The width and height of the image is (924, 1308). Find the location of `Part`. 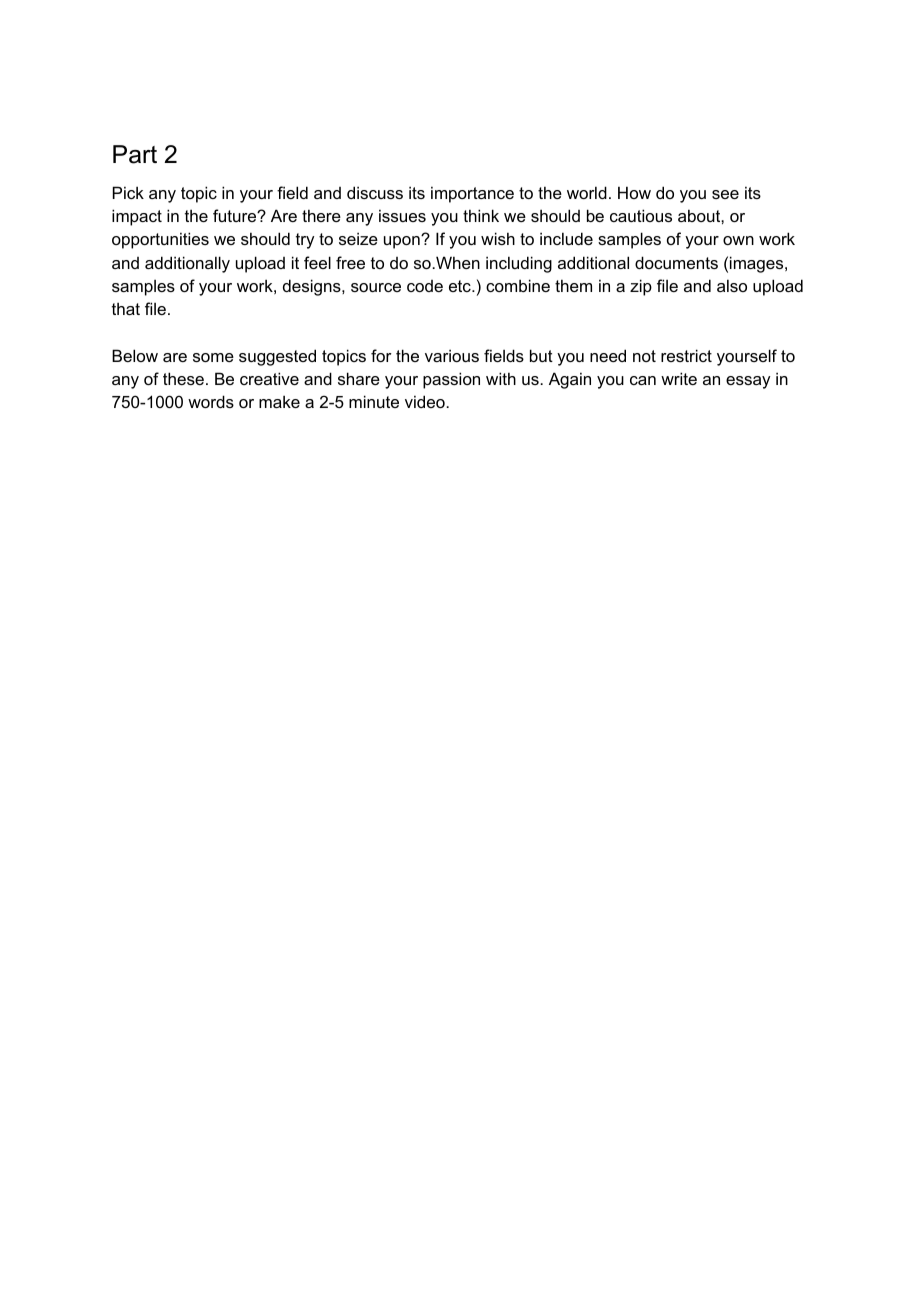

Part is located at coordinates (135, 154).
